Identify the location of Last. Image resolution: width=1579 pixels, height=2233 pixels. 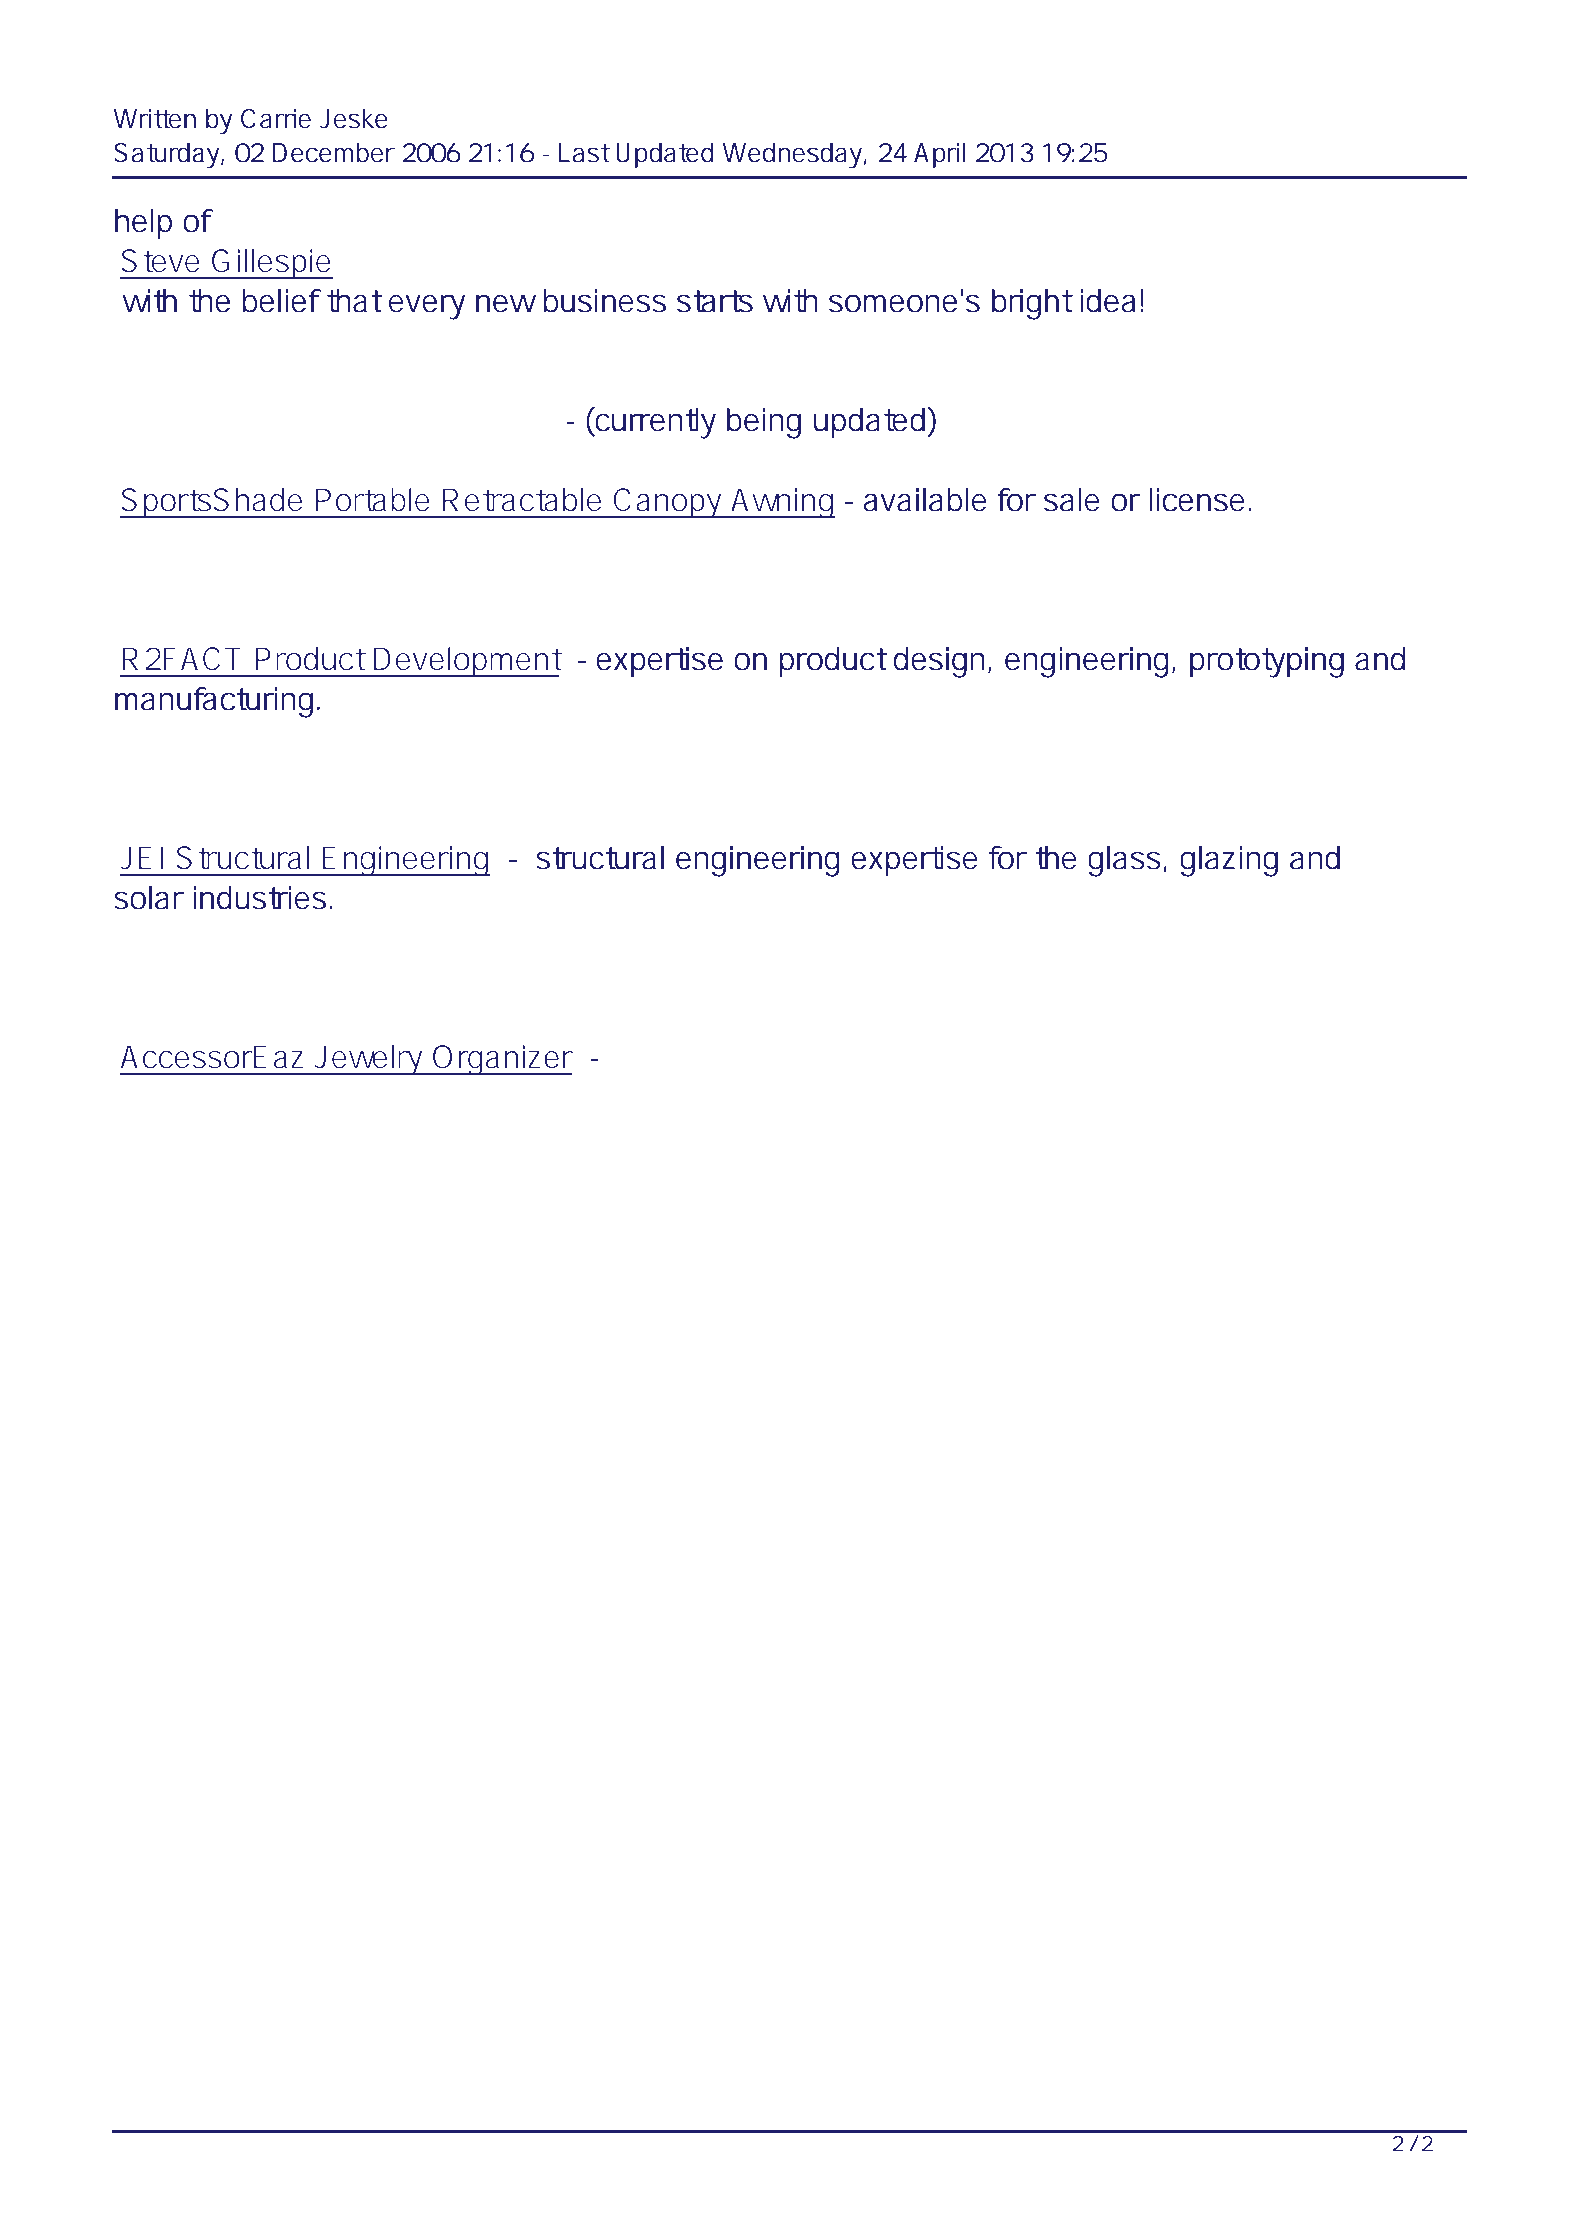
(584, 153).
